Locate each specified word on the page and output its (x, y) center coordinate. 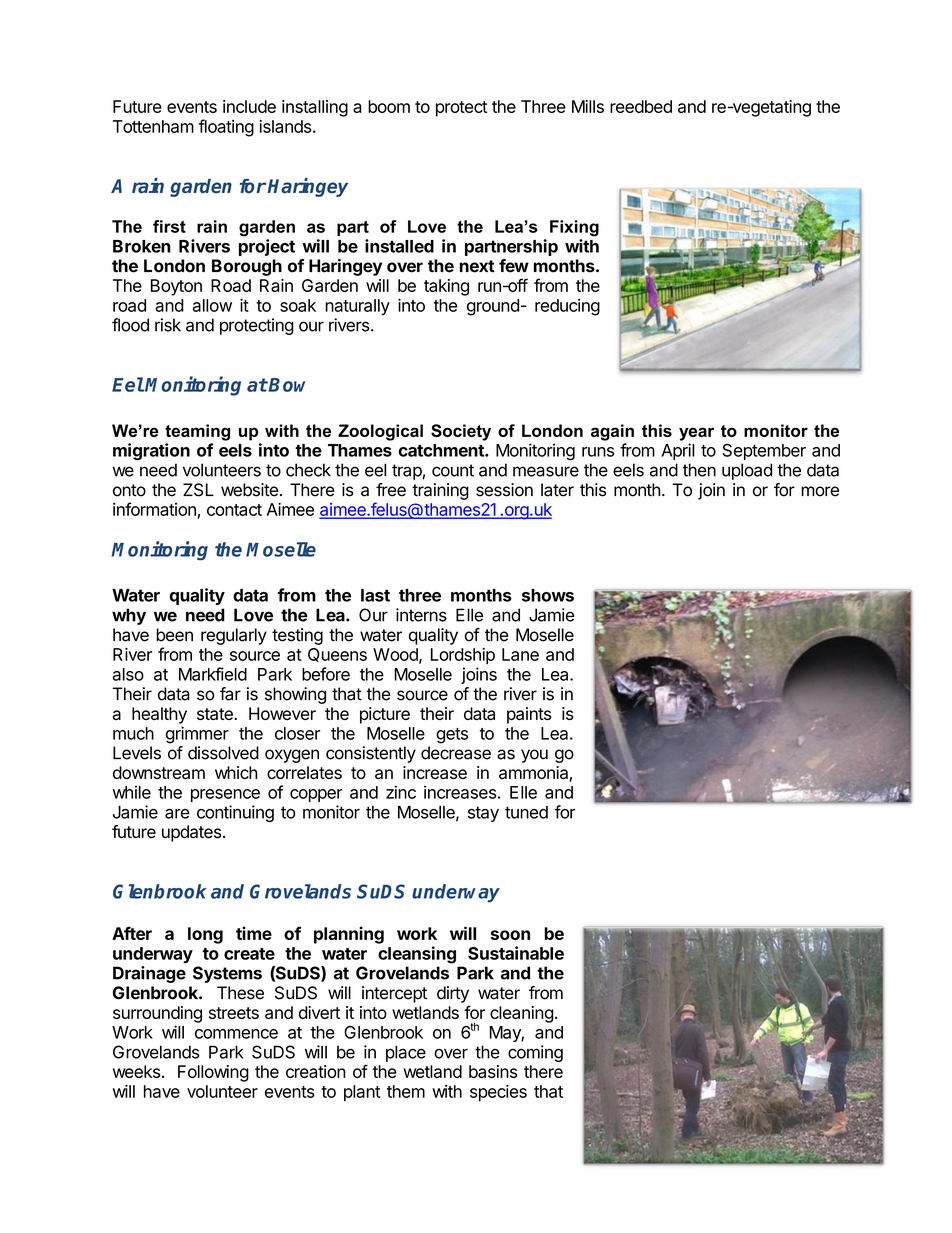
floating (226, 128)
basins (493, 1071)
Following (213, 1073)
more (820, 491)
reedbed (641, 106)
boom (389, 106)
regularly (234, 636)
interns (421, 615)
